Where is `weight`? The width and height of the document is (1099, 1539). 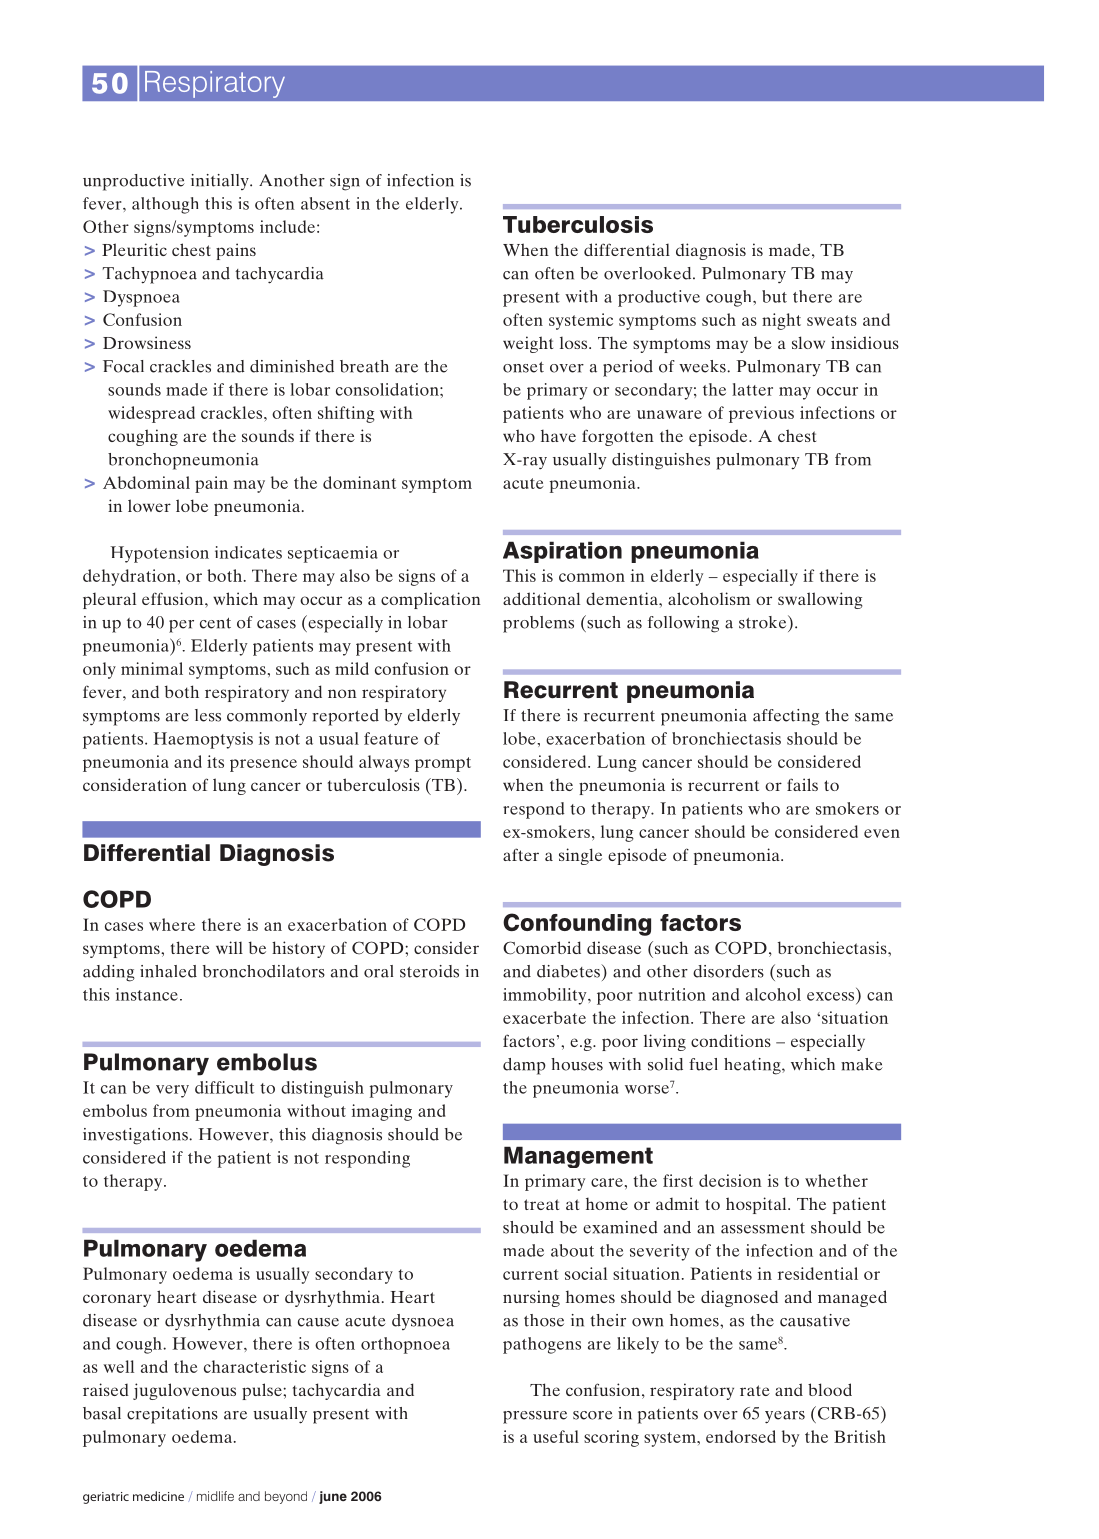 weight is located at coordinates (528, 344).
